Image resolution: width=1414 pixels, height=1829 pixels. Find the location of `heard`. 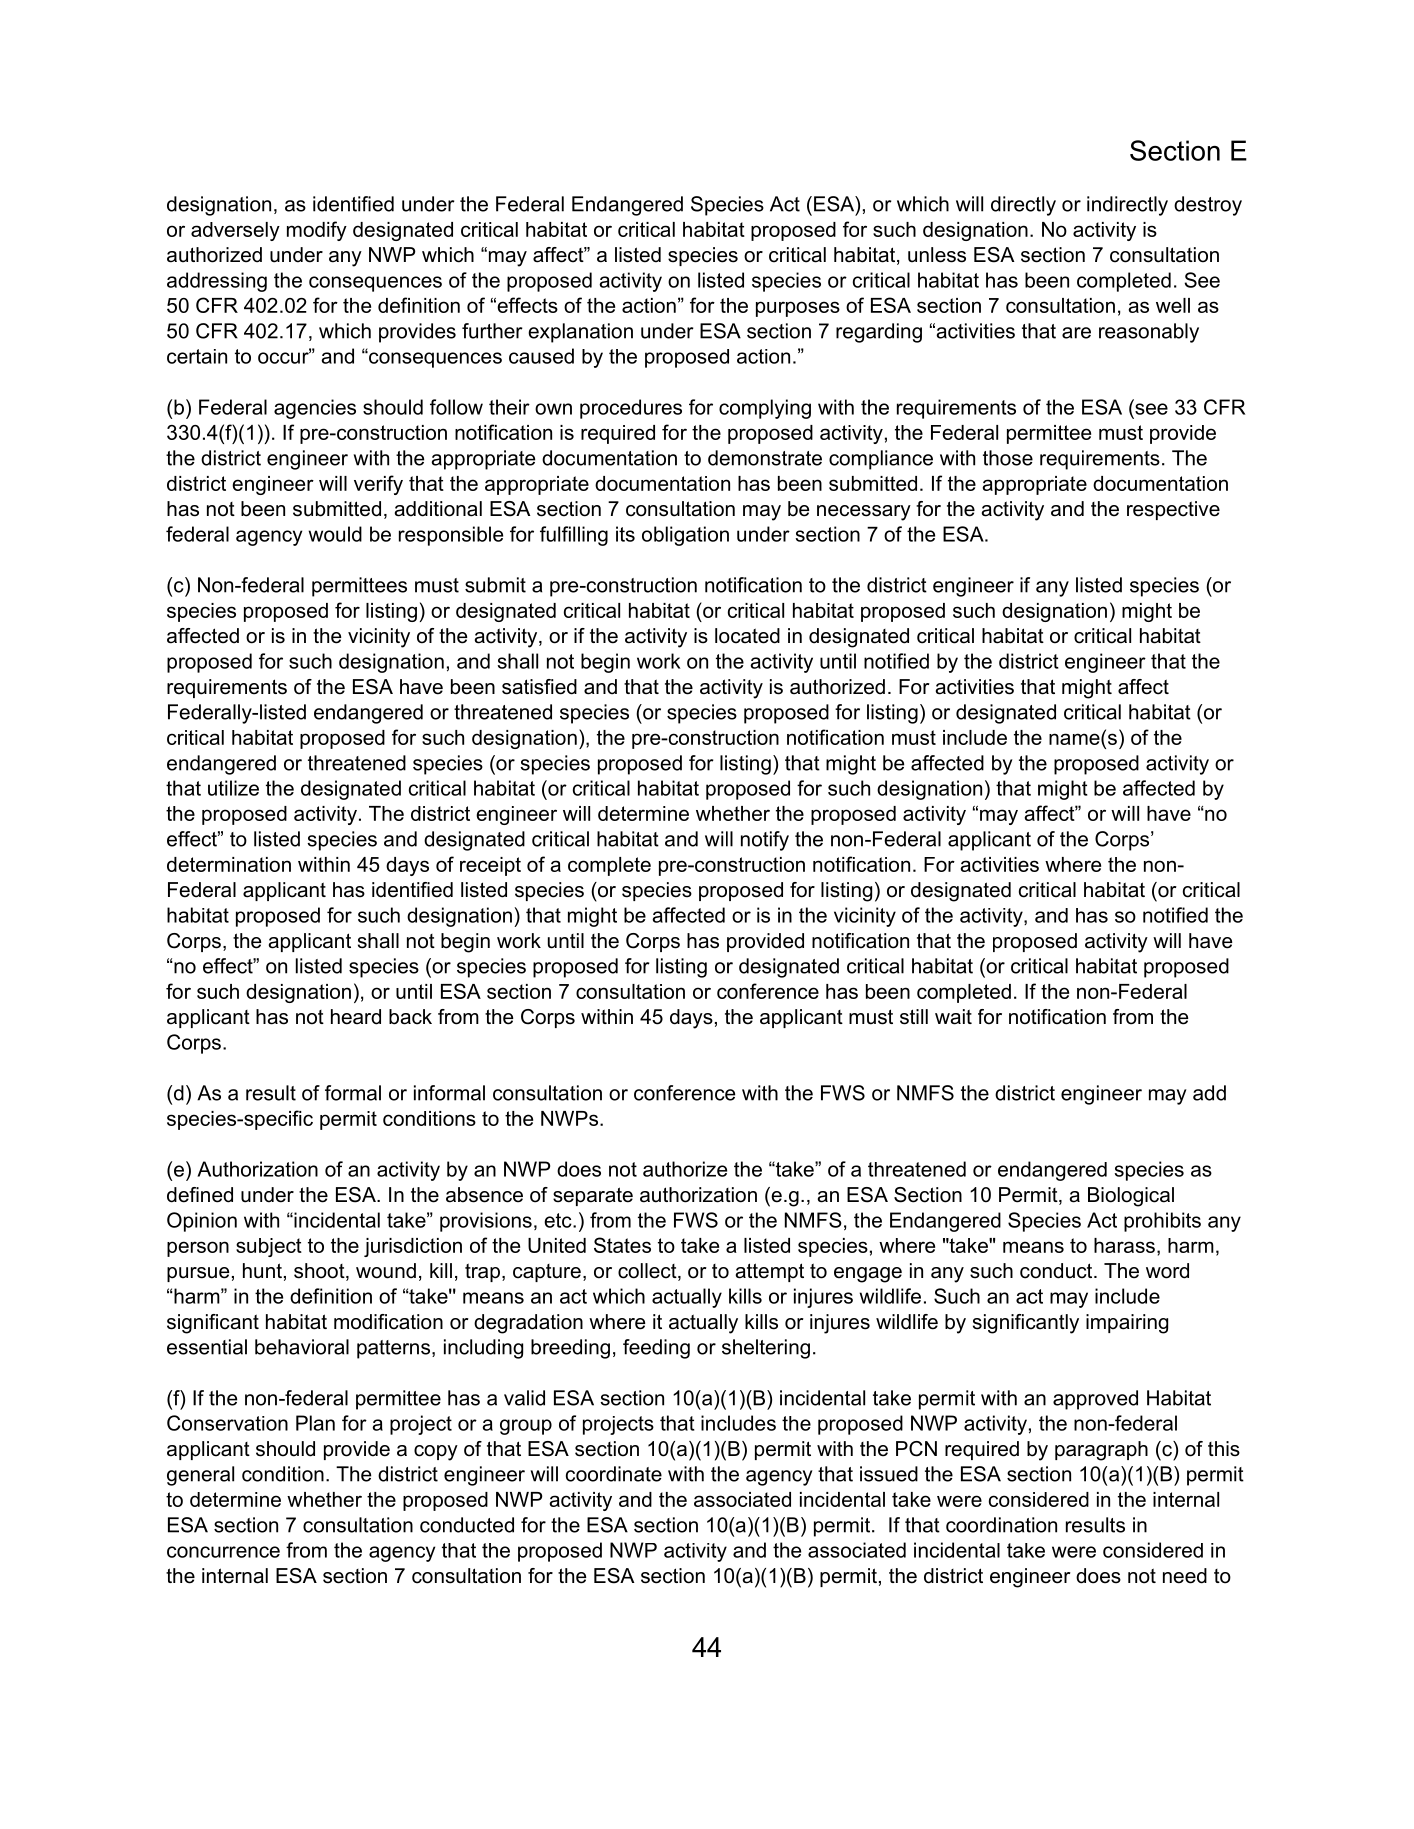

heard is located at coordinates (356, 1017).
